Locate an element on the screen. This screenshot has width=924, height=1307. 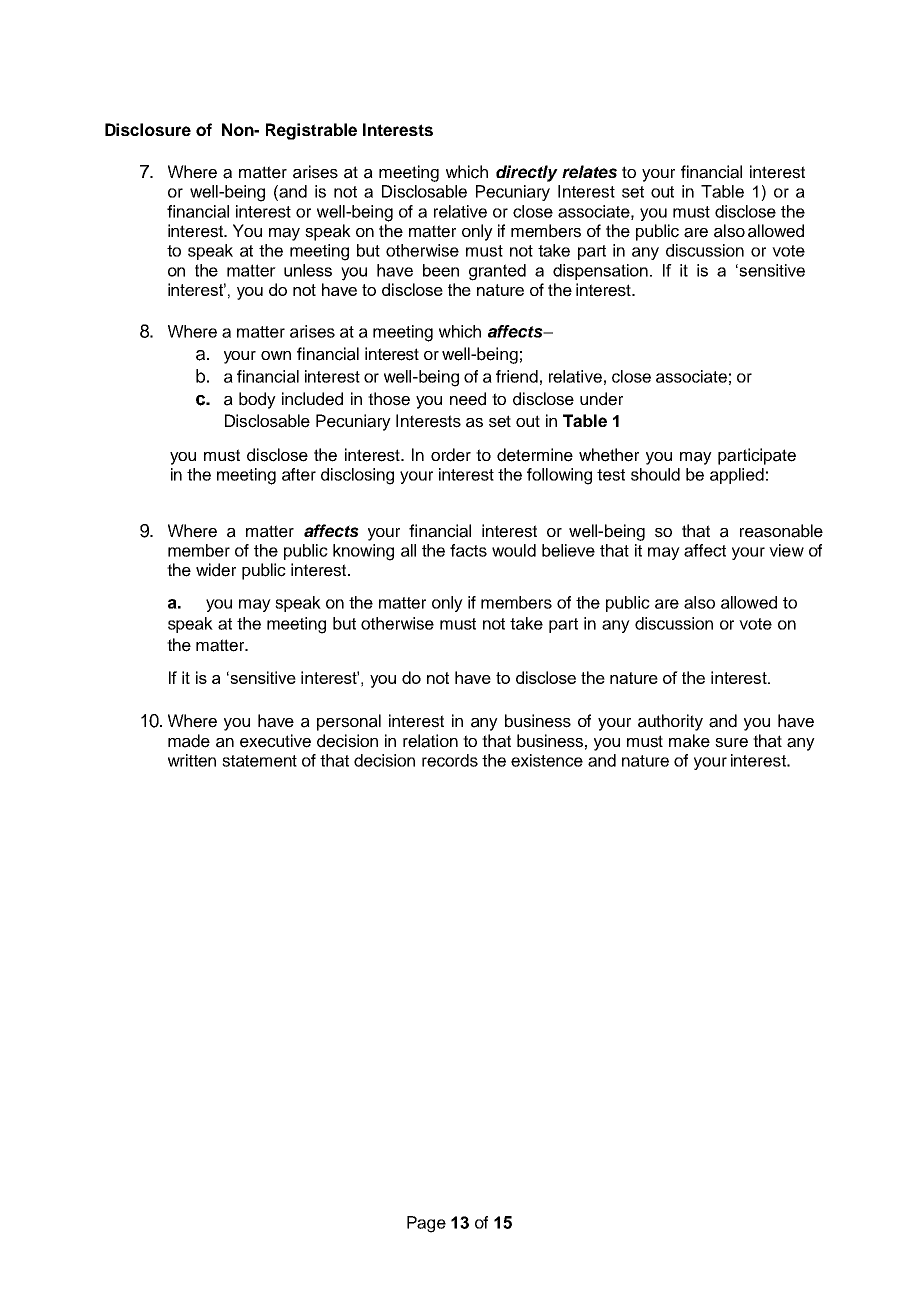
records is located at coordinates (450, 760).
